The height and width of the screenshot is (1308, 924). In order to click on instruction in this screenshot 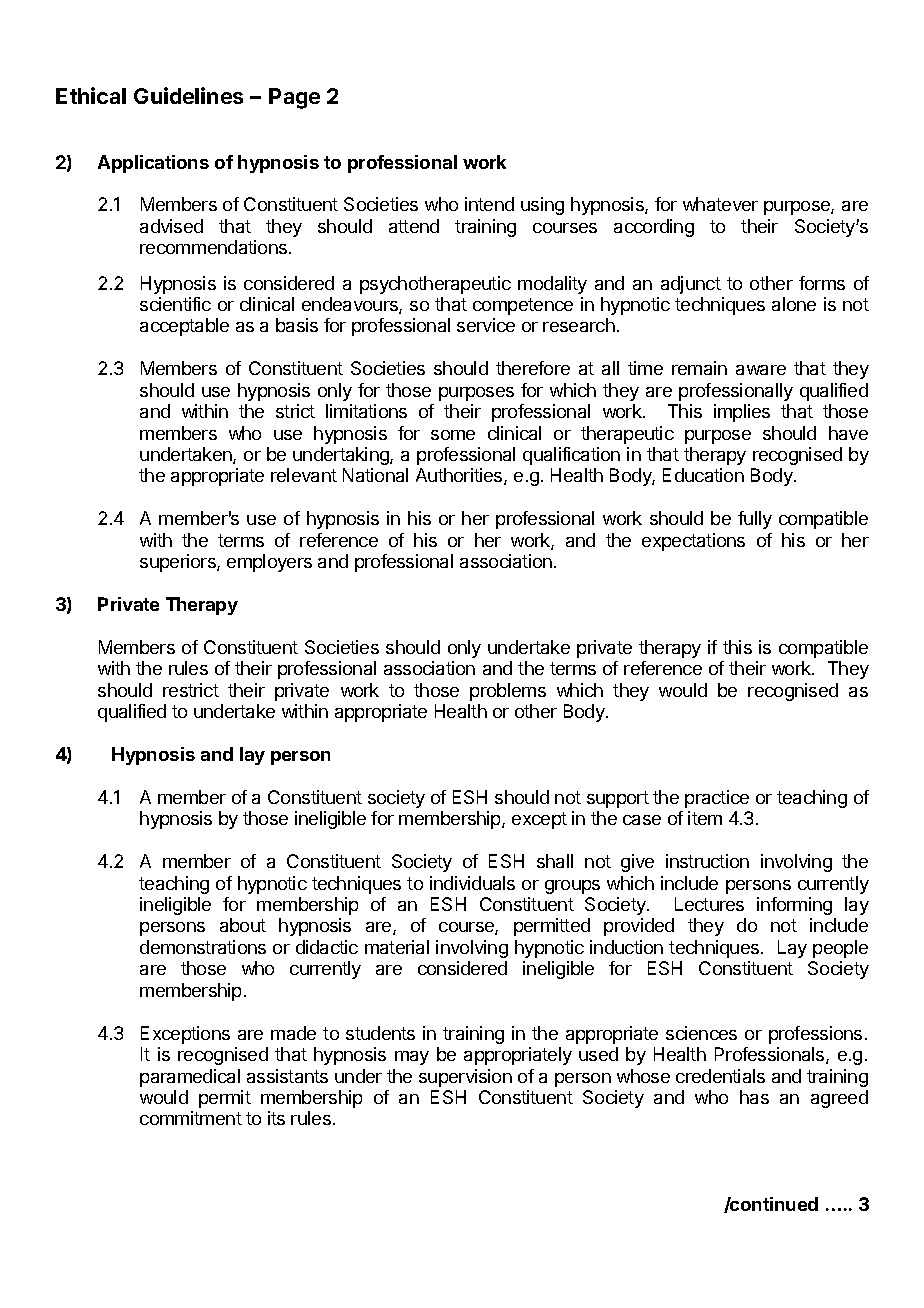, I will do `click(707, 861)`.
